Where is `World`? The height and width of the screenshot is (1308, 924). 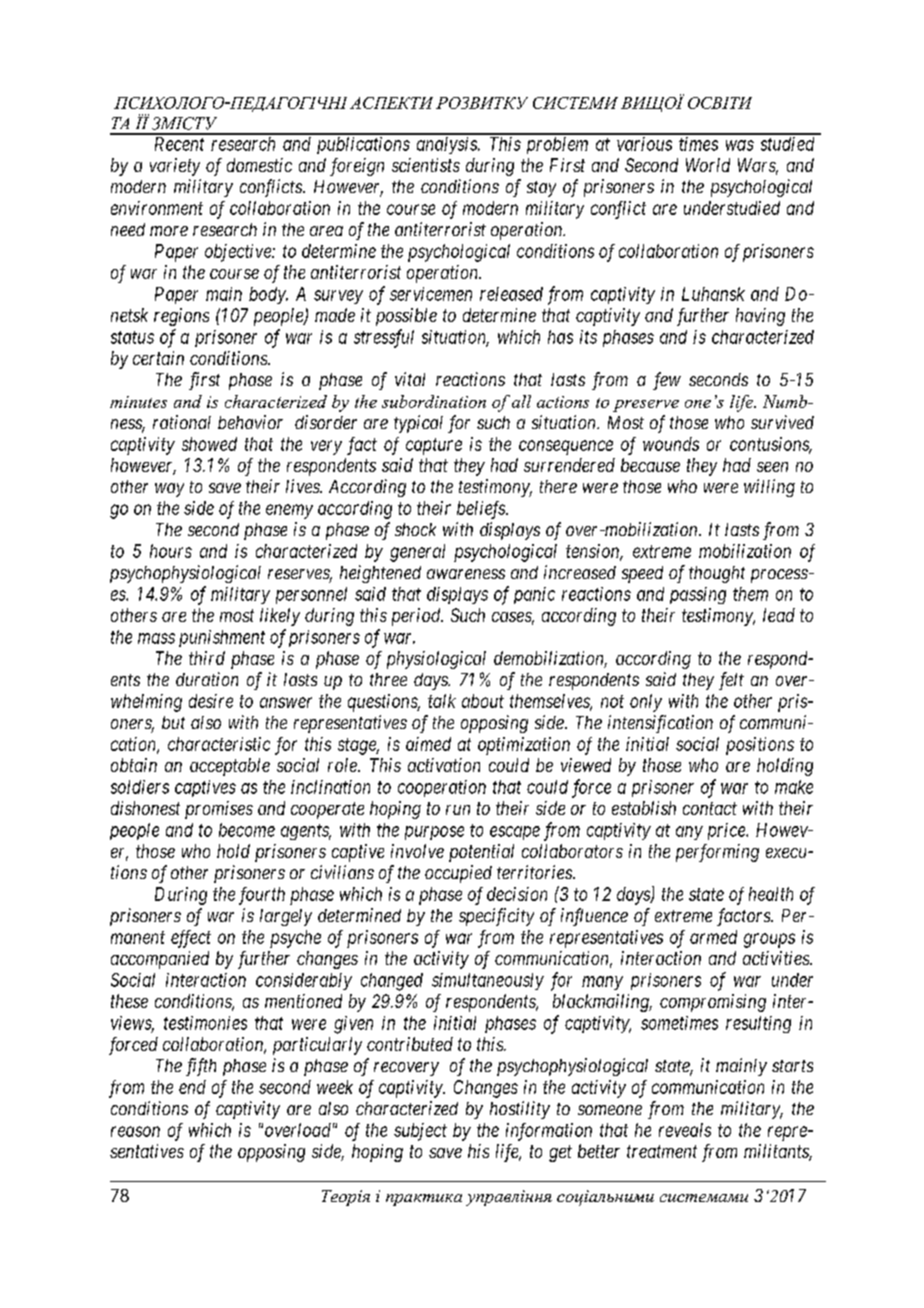
World is located at coordinates (708, 165).
